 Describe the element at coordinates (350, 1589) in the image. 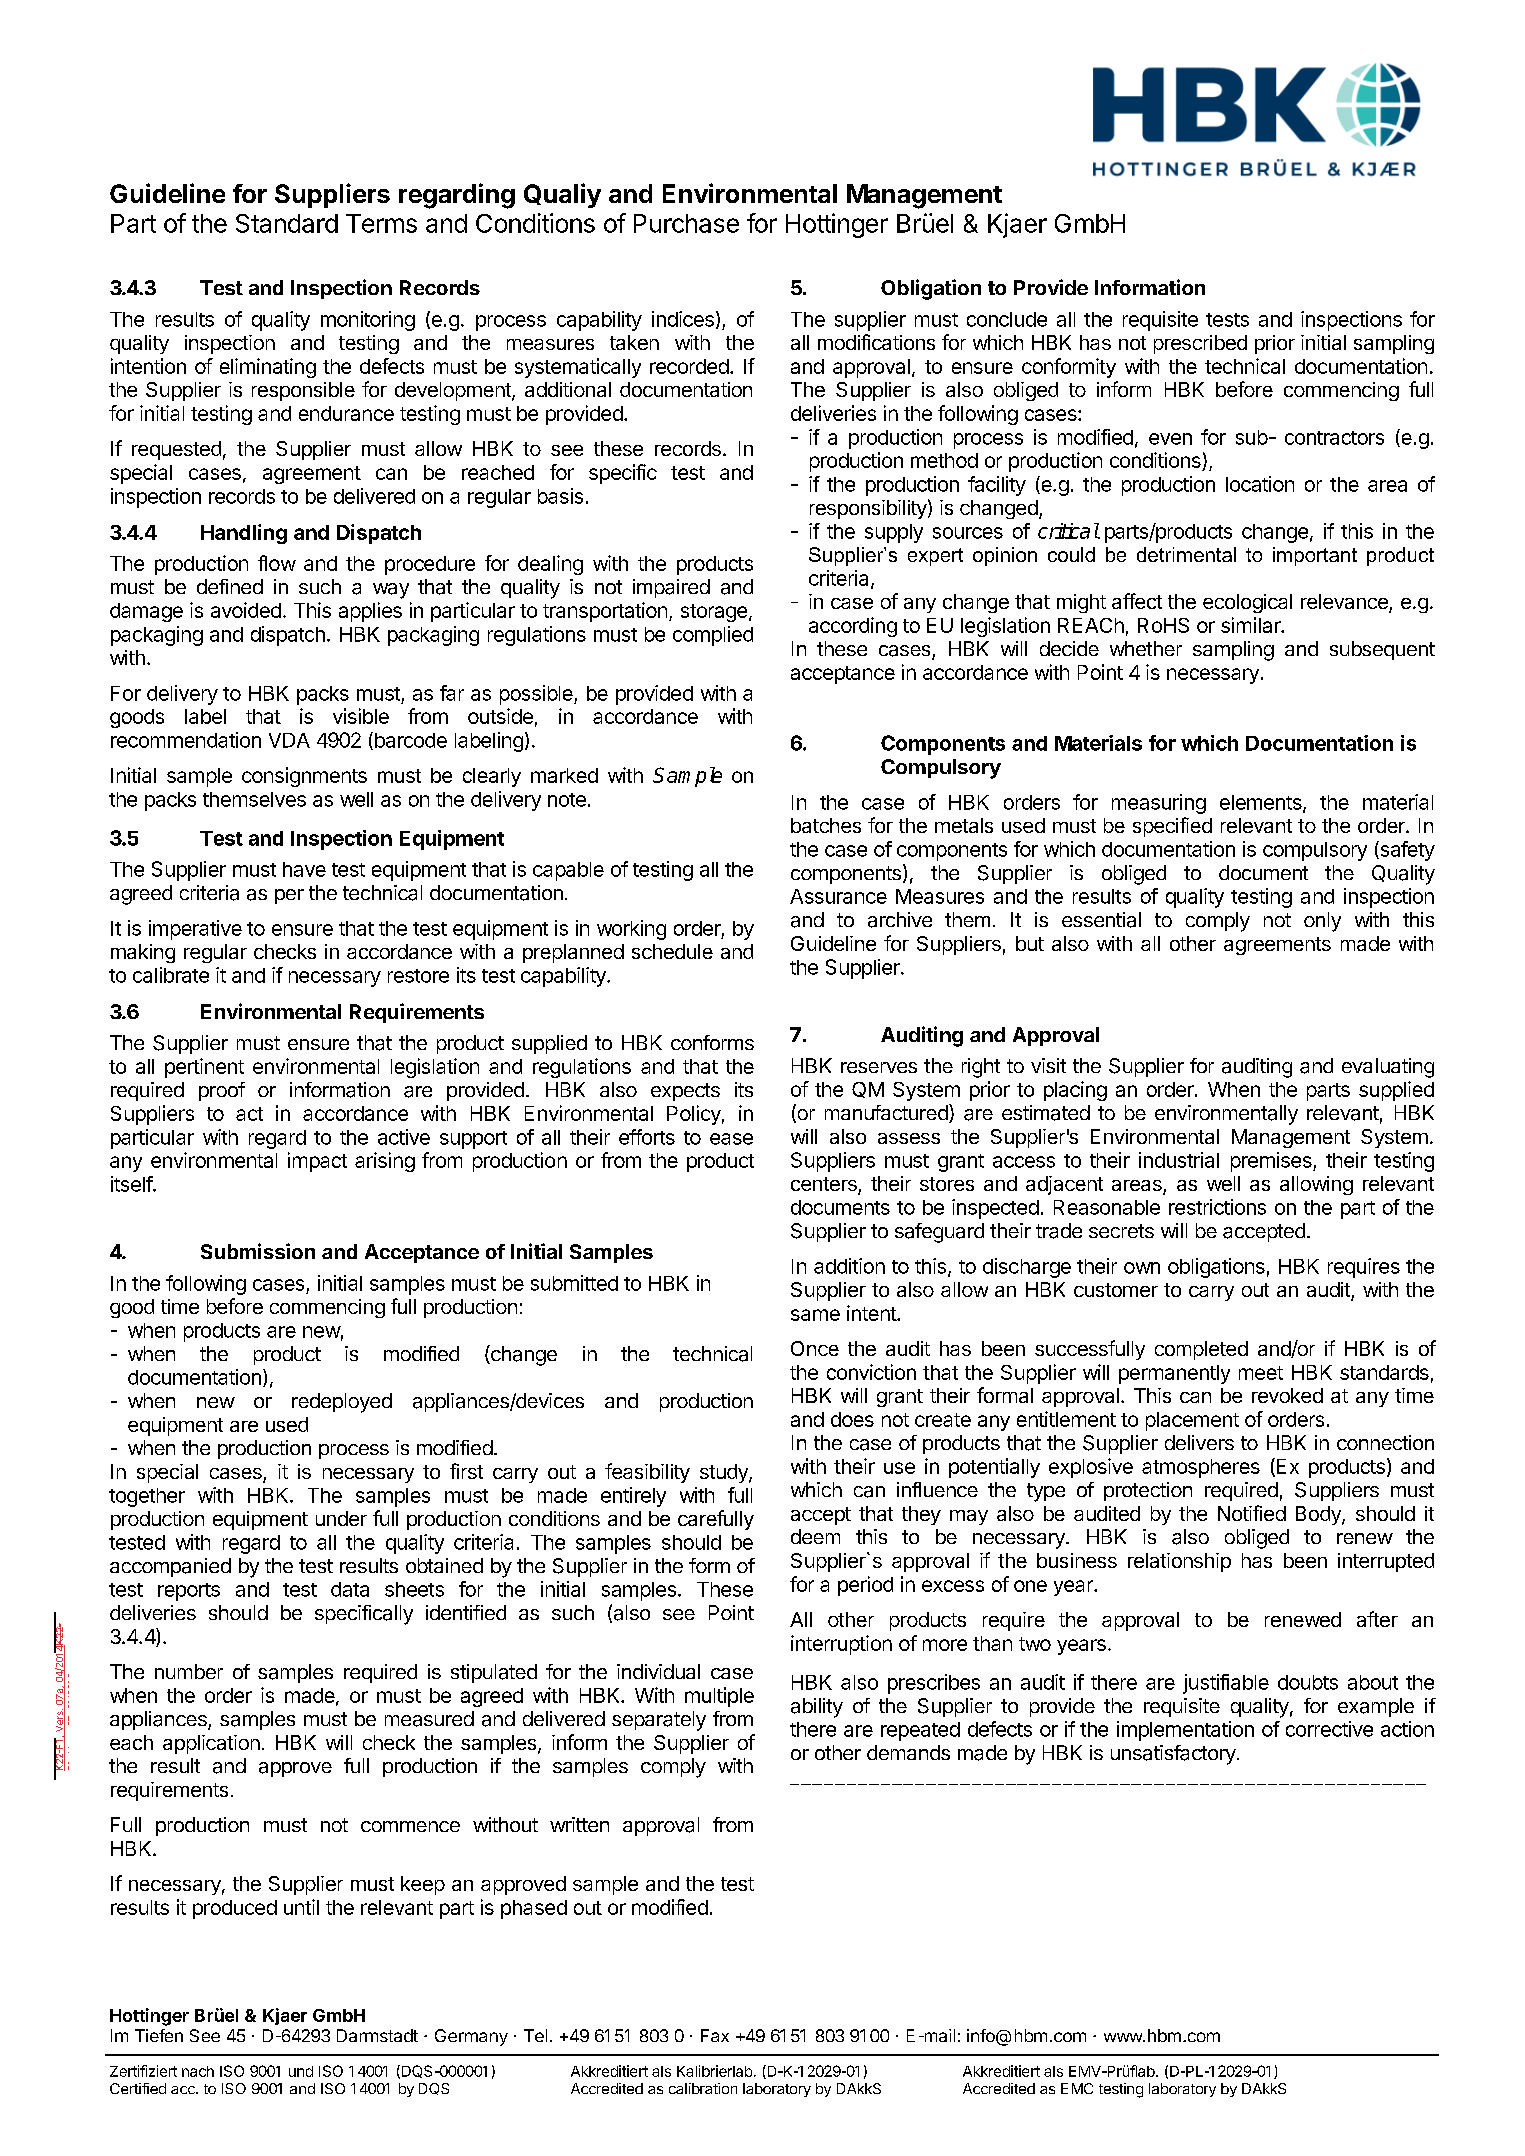

I see `data` at that location.
